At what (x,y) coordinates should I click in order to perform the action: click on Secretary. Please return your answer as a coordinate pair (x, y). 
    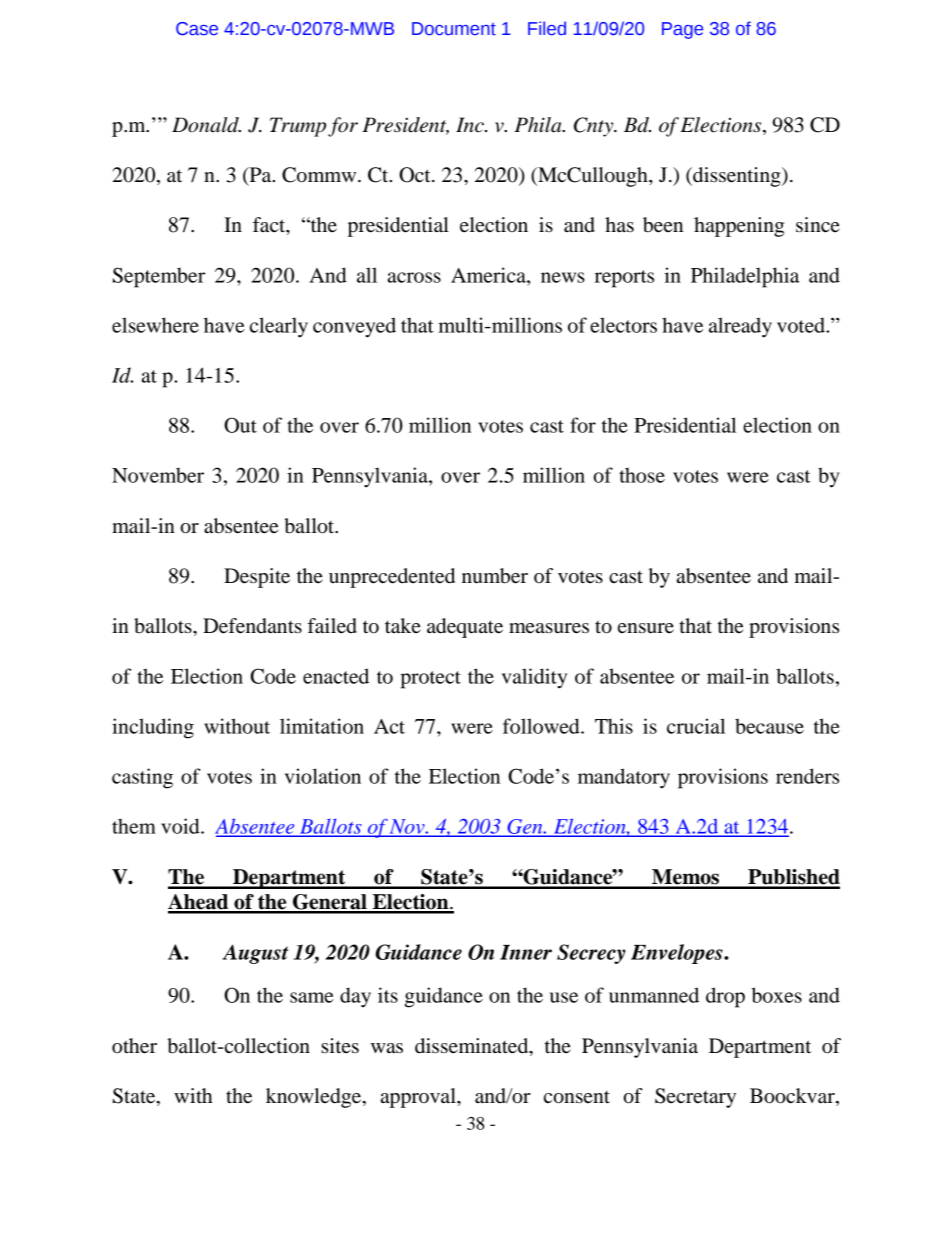
    Looking at the image, I should click on (695, 1098).
